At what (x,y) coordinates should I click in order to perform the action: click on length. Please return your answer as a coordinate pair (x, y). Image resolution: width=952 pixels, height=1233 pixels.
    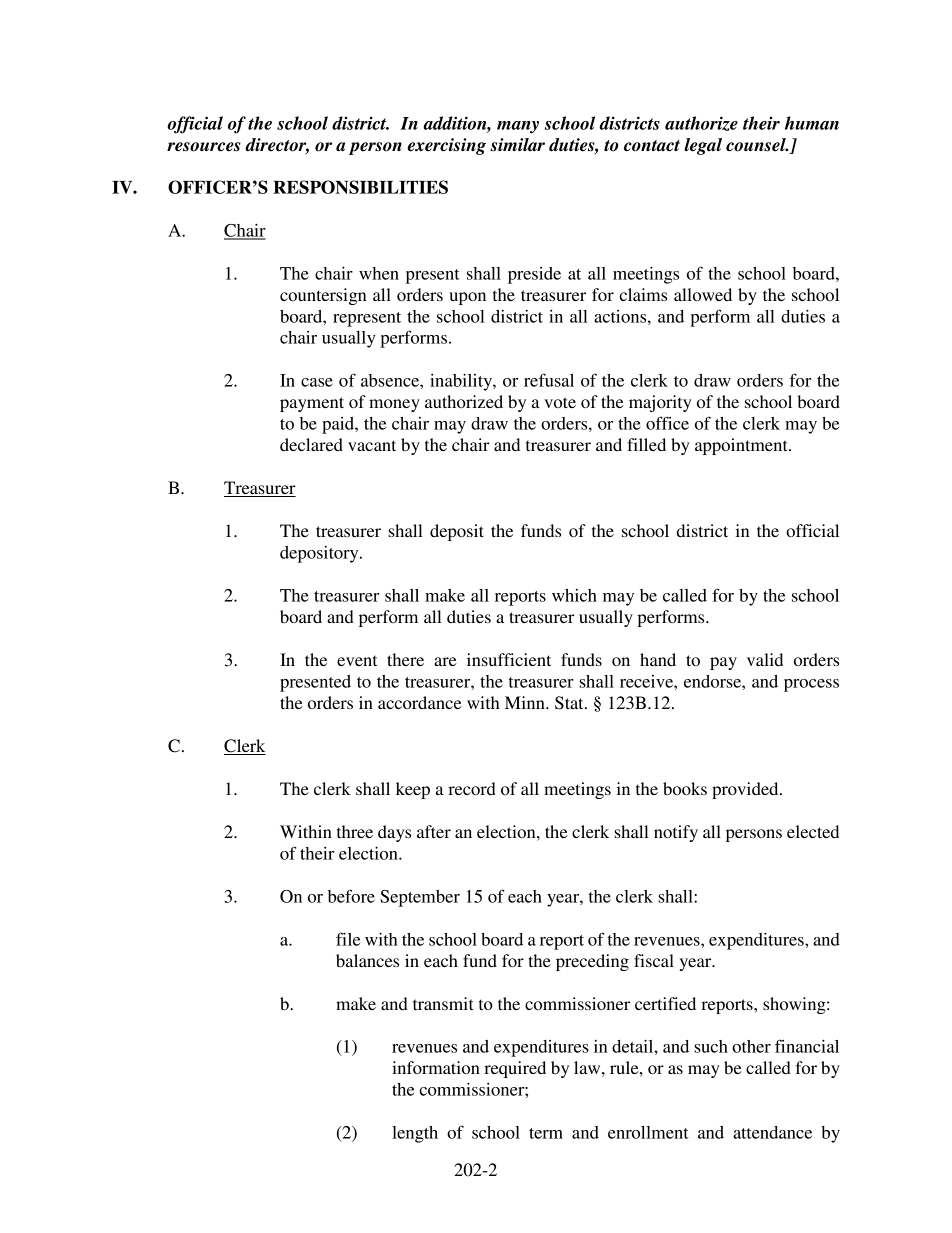
    Looking at the image, I should click on (415, 1134).
